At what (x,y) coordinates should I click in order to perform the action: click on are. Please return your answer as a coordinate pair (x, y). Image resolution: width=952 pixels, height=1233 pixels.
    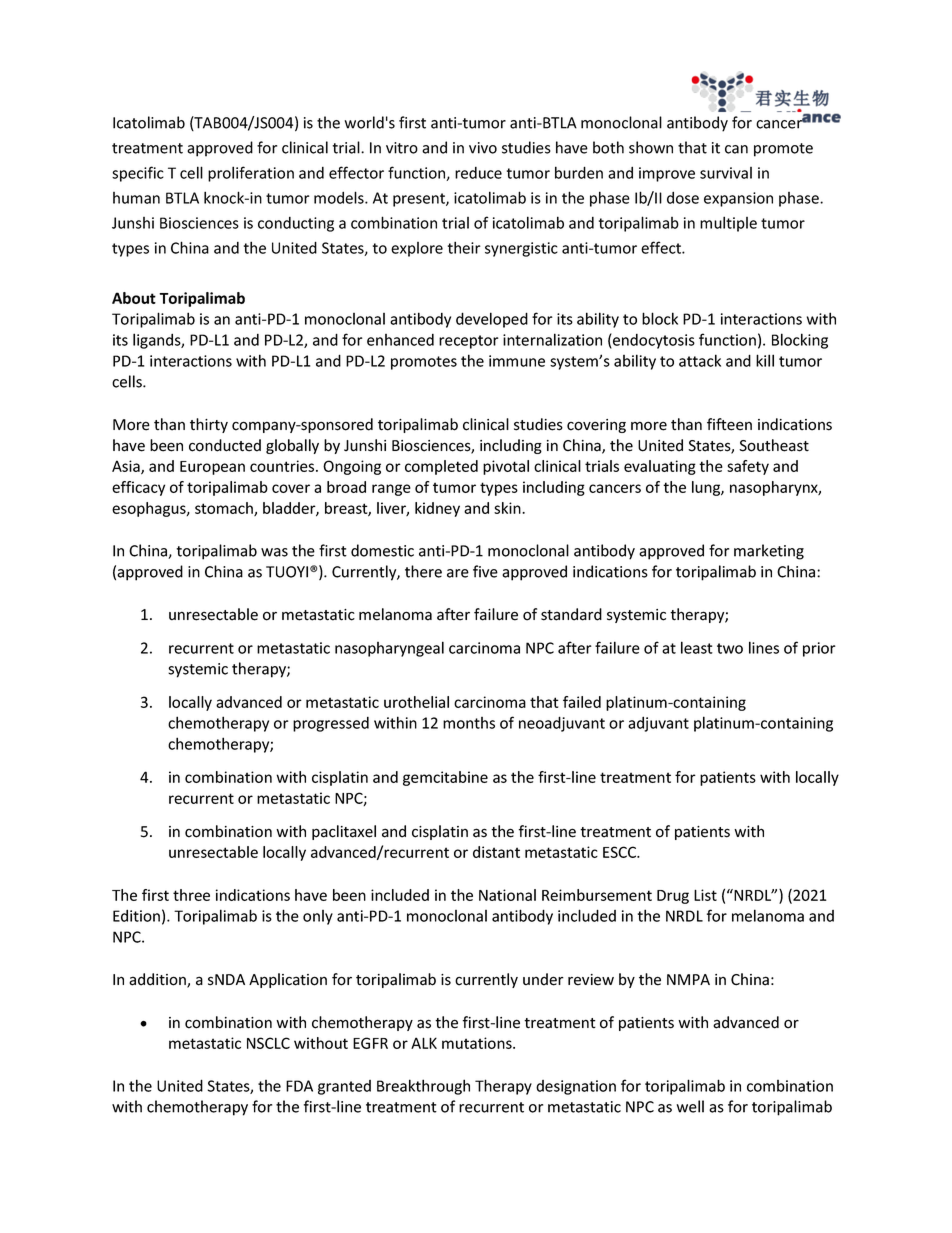
    Looking at the image, I should click on (458, 573).
